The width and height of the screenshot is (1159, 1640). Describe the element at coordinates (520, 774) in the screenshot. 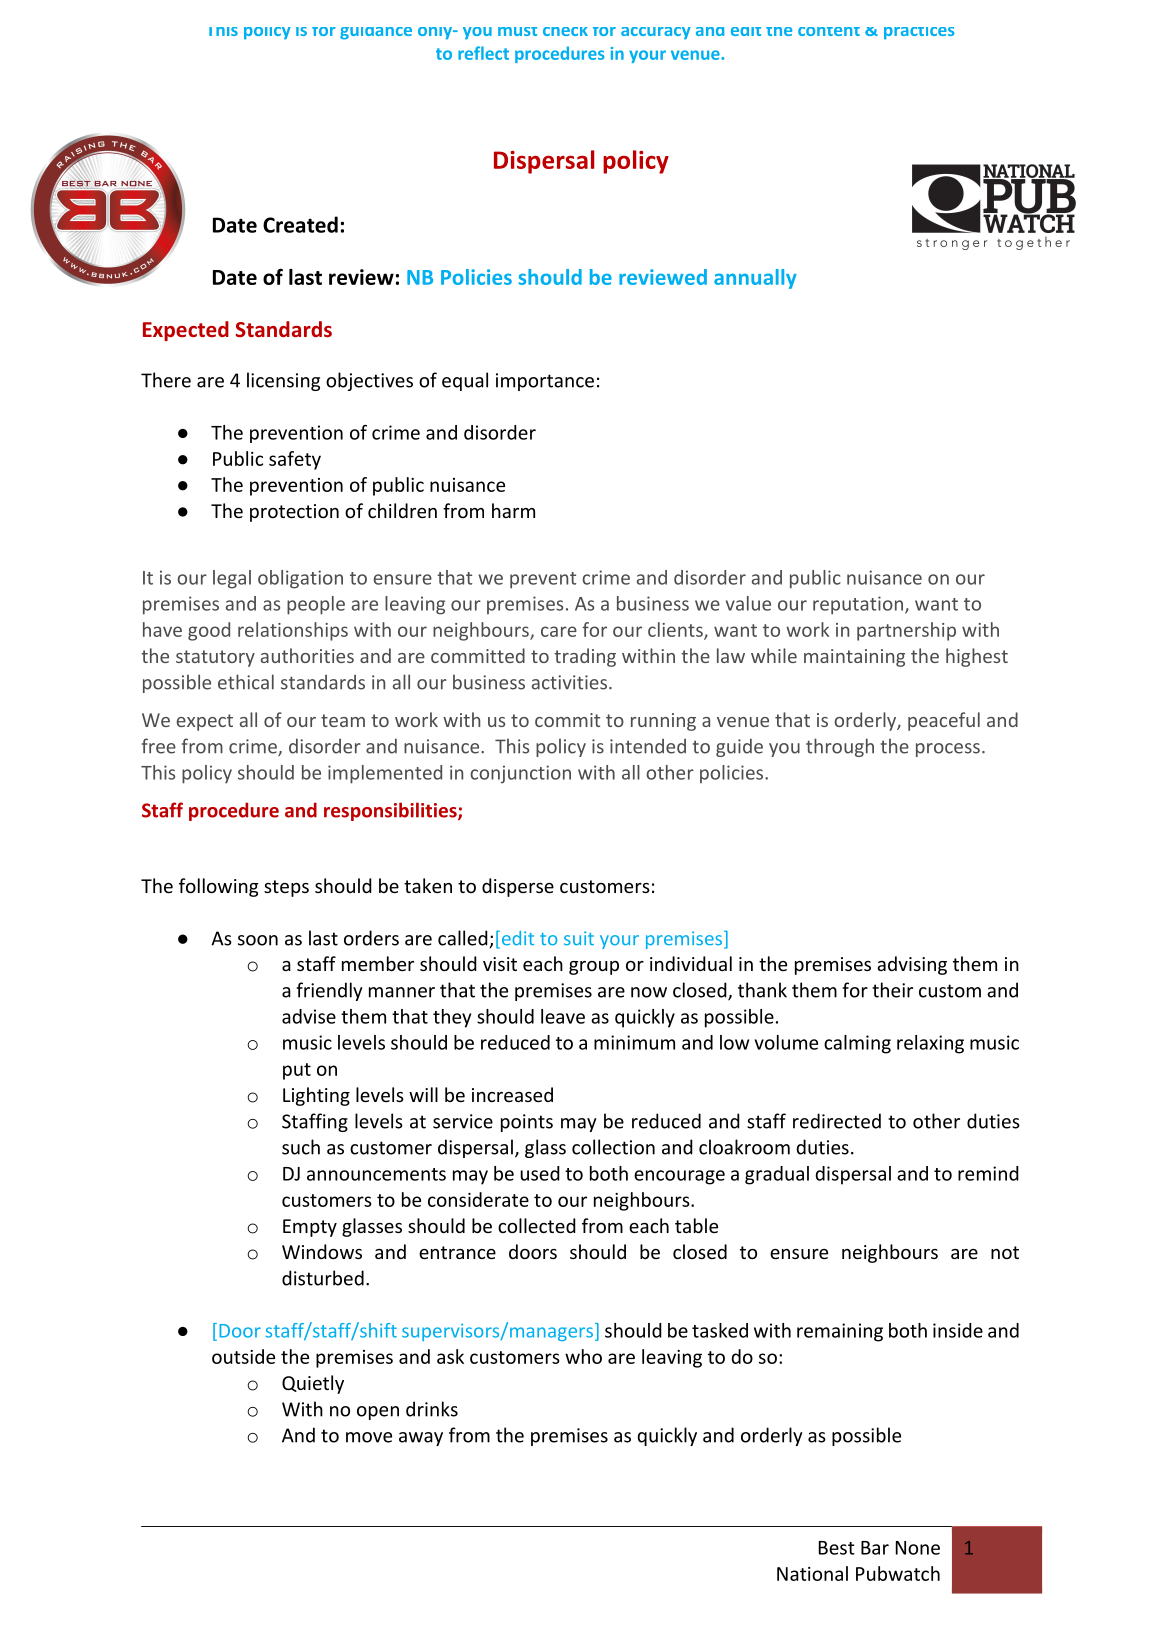

I see `conjunction` at that location.
